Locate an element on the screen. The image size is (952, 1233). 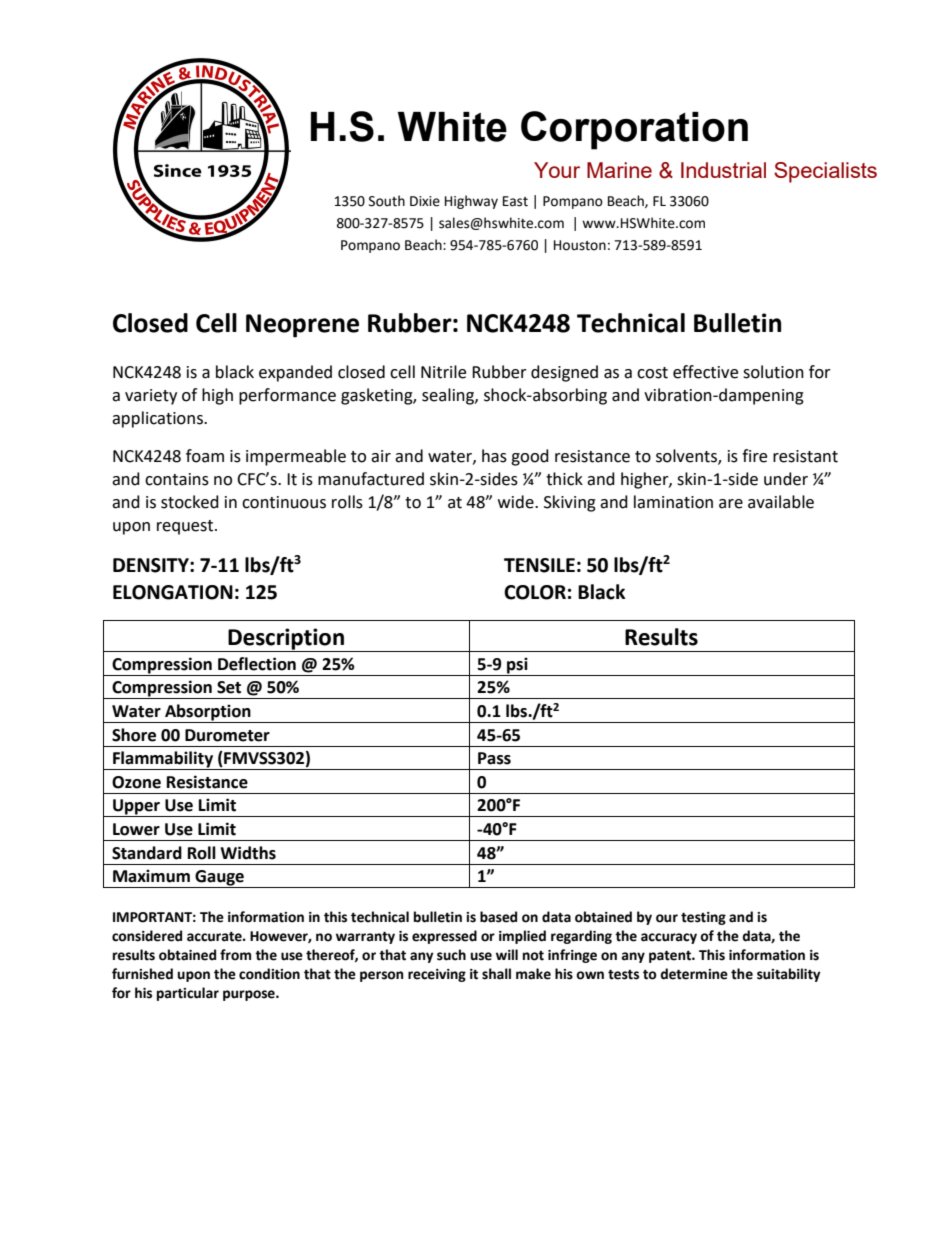
from is located at coordinates (235, 955).
